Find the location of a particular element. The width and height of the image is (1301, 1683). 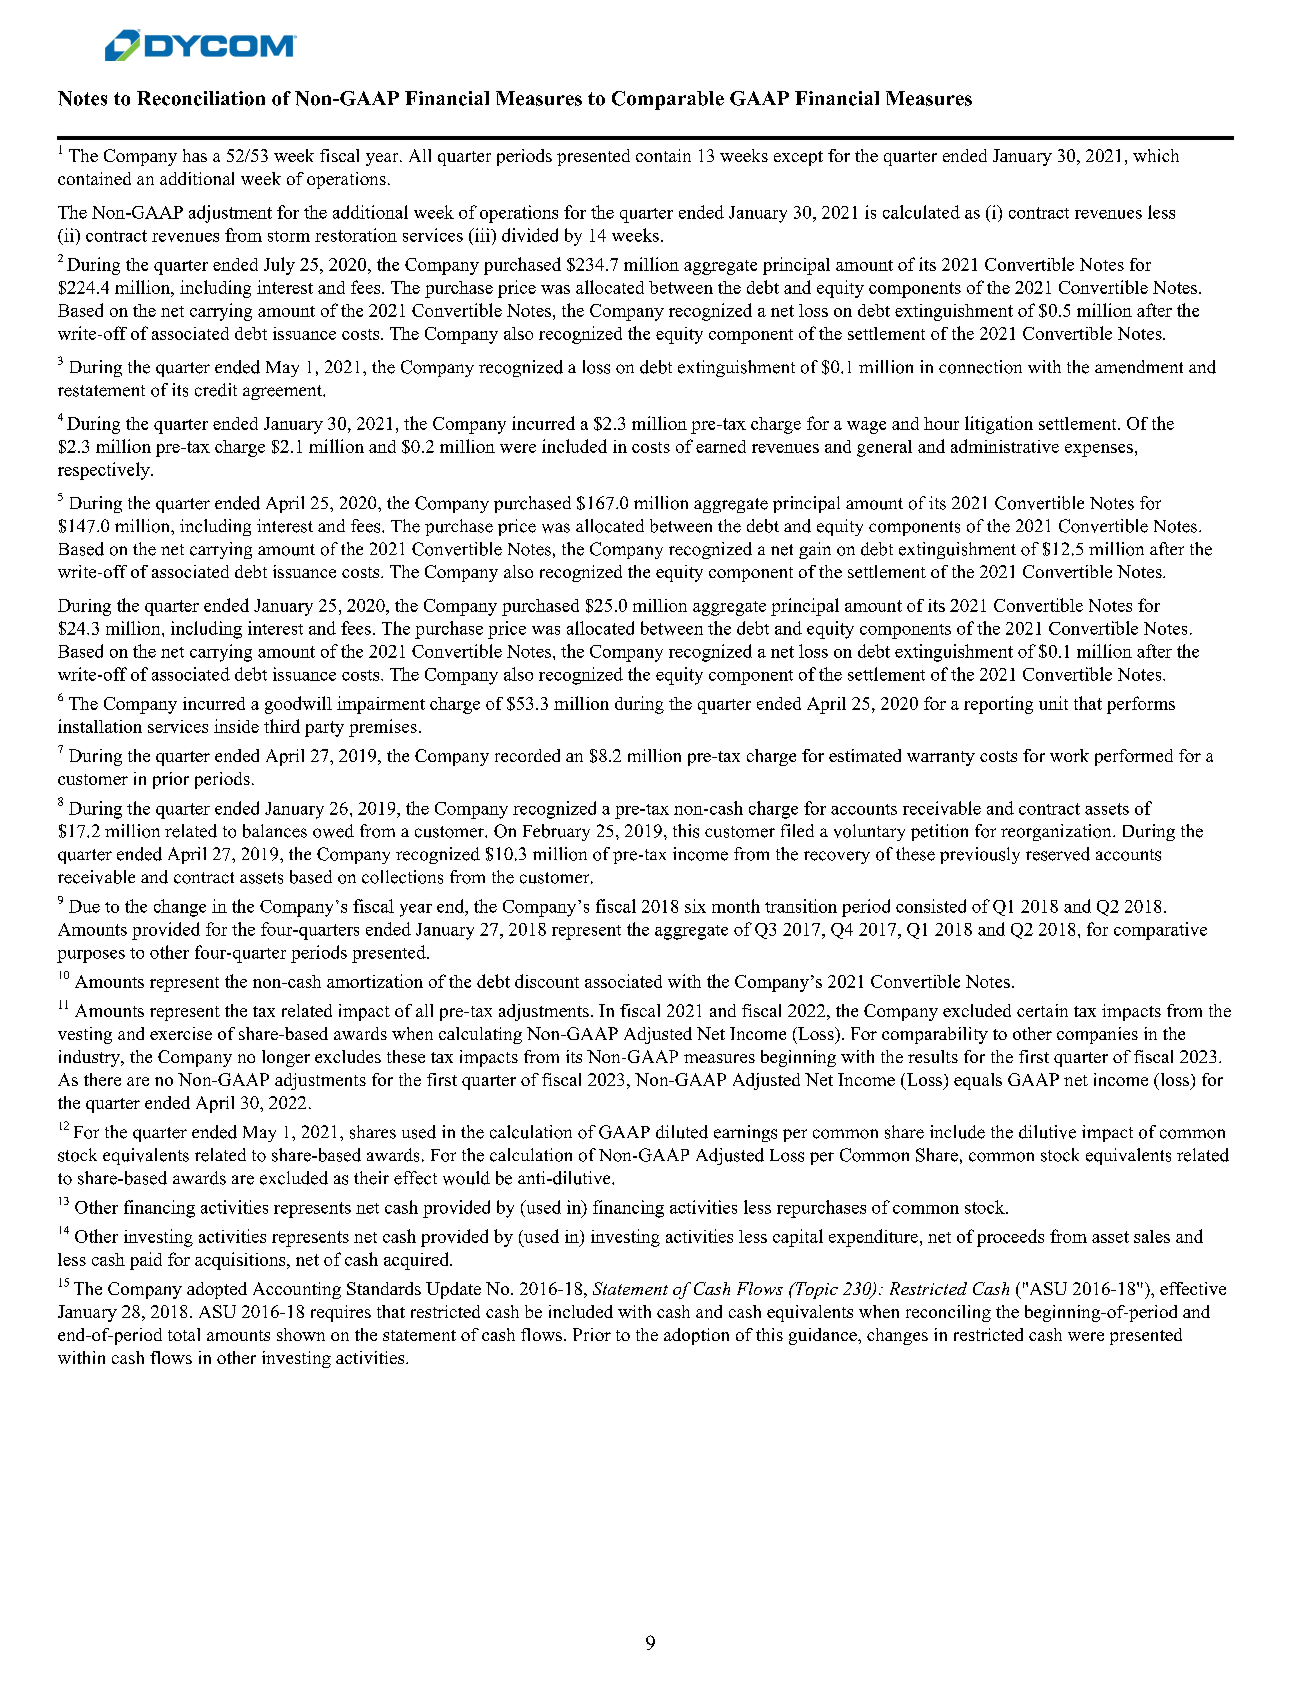

litigation is located at coordinates (999, 425).
